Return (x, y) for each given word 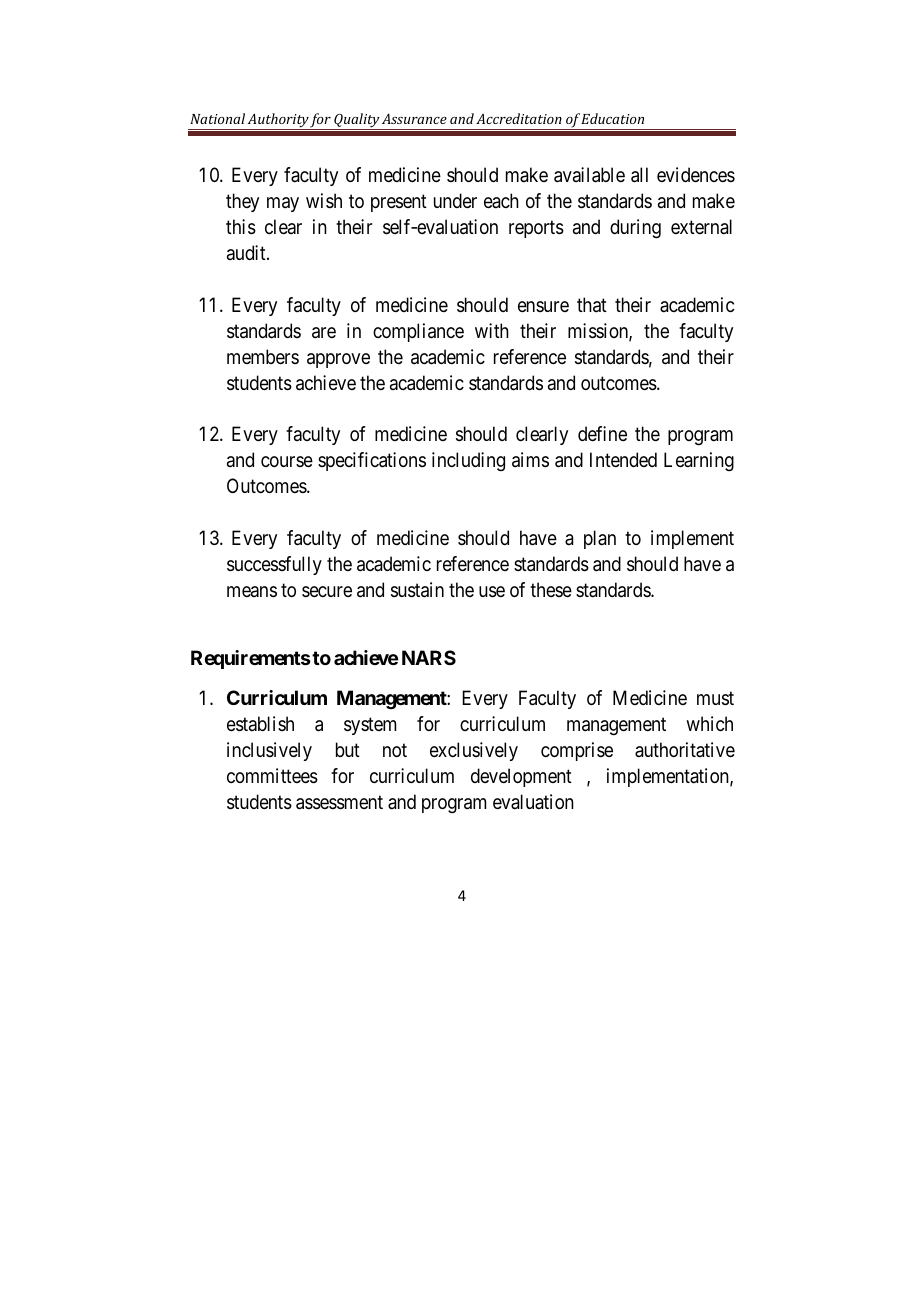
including (468, 461)
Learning (699, 461)
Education (612, 118)
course (287, 462)
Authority (278, 121)
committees (272, 776)
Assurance (414, 119)
